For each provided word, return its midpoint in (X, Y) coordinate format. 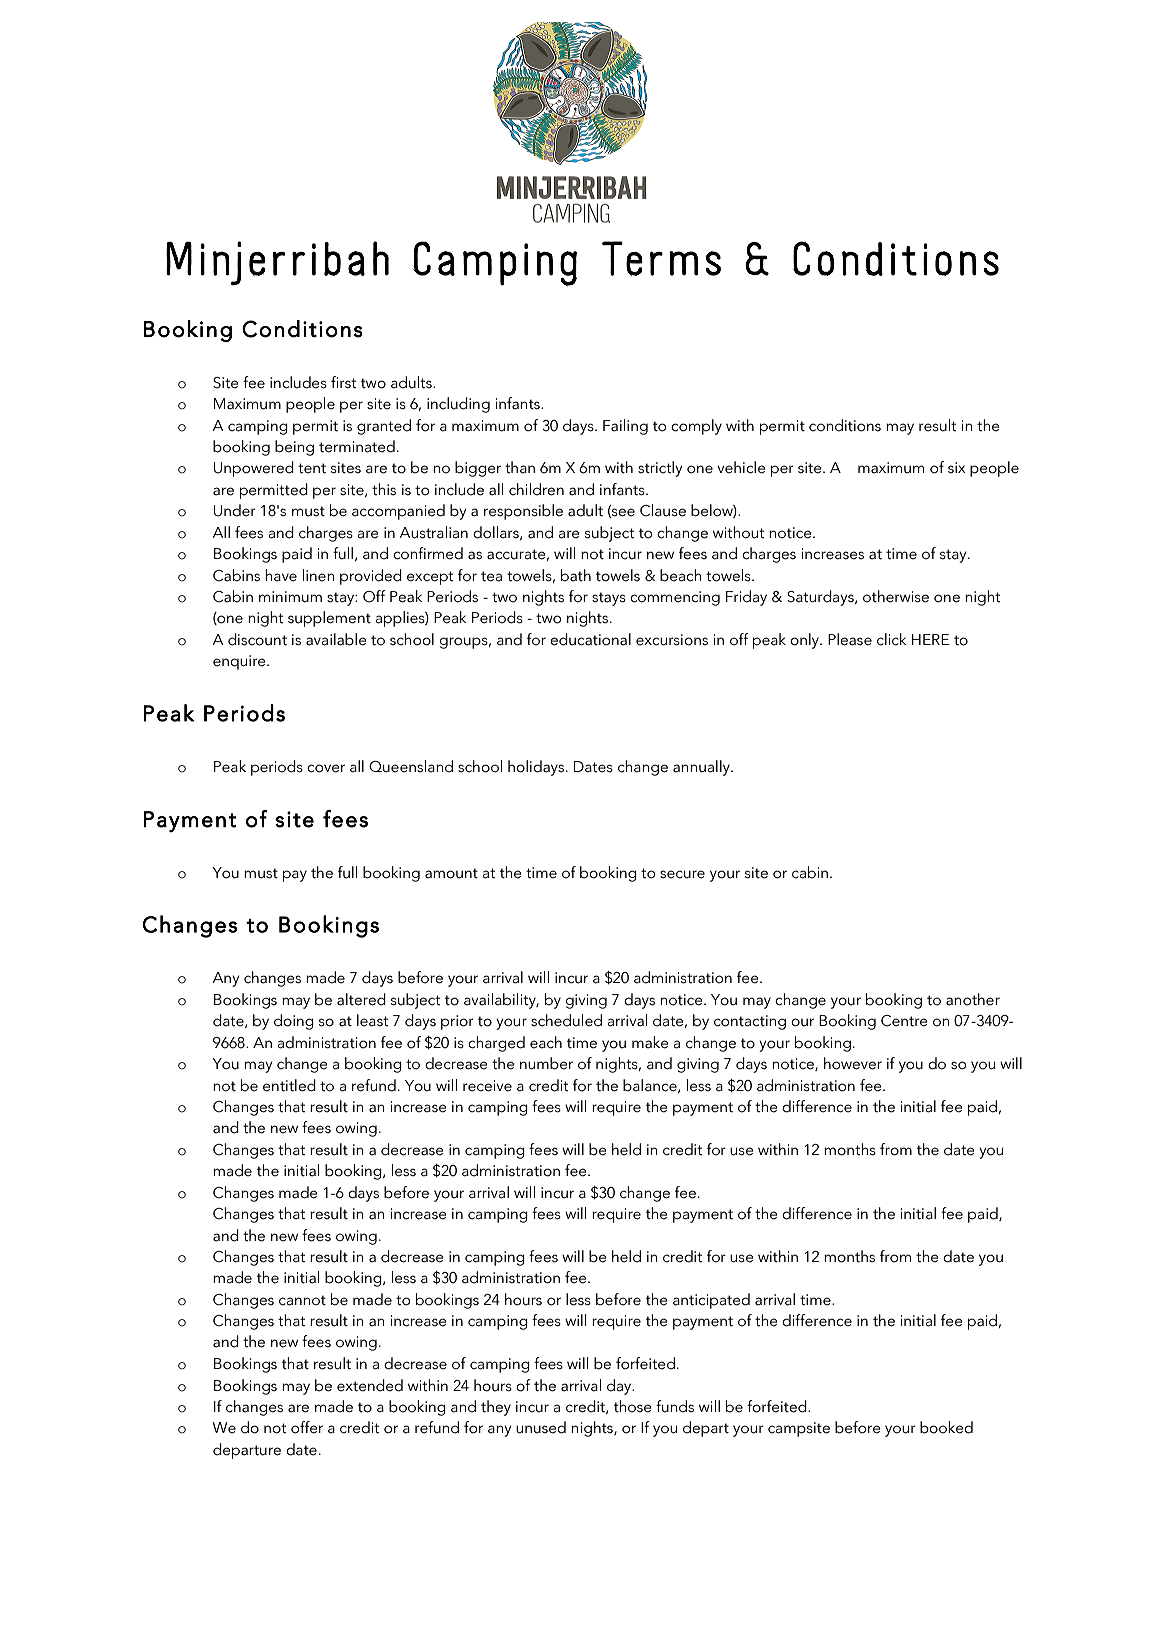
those (633, 1406)
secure (682, 874)
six (956, 468)
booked (946, 1427)
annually (702, 768)
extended (370, 1385)
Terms (661, 258)
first (344, 382)
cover (326, 768)
